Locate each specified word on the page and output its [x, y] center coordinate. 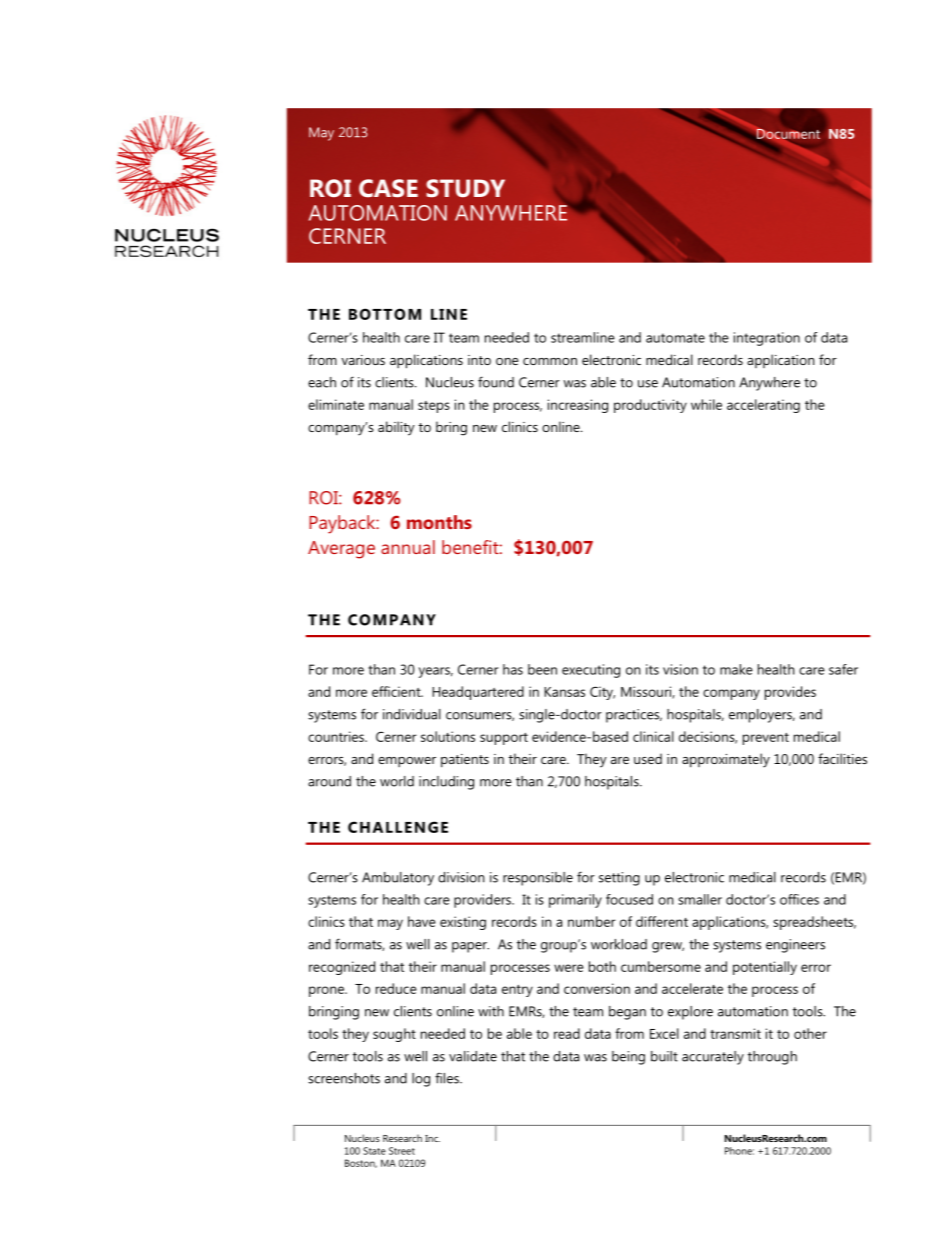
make [736, 669]
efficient [397, 691]
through [772, 1058]
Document [787, 134]
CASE [388, 188]
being [628, 1058]
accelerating [763, 406]
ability [396, 428]
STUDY [465, 188]
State [374, 1151]
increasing [578, 406]
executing [591, 671]
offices [799, 899]
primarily [575, 901]
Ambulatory [398, 879]
